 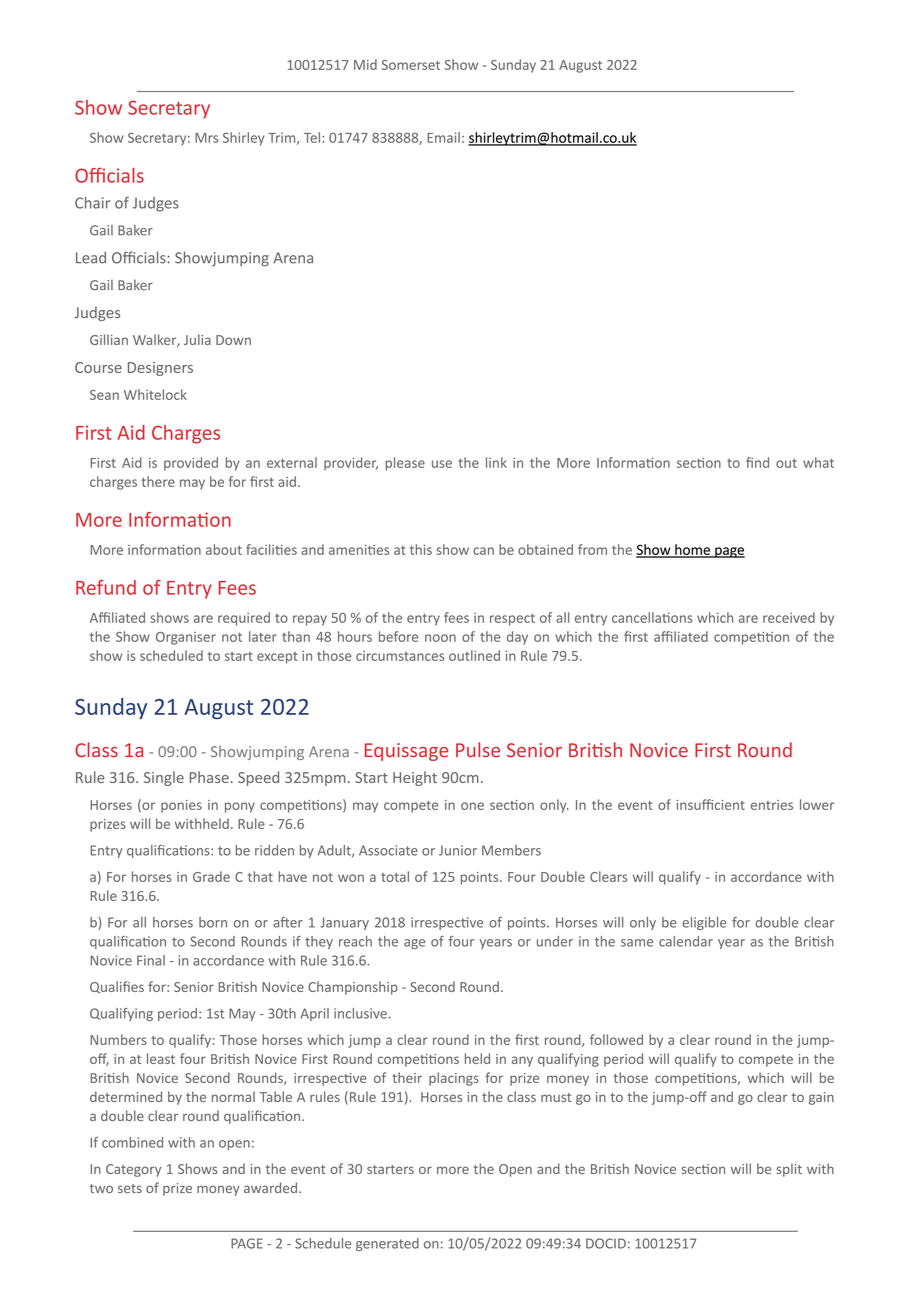 What do you see at coordinates (458, 850) in the screenshot?
I see `Junior` at bounding box center [458, 850].
